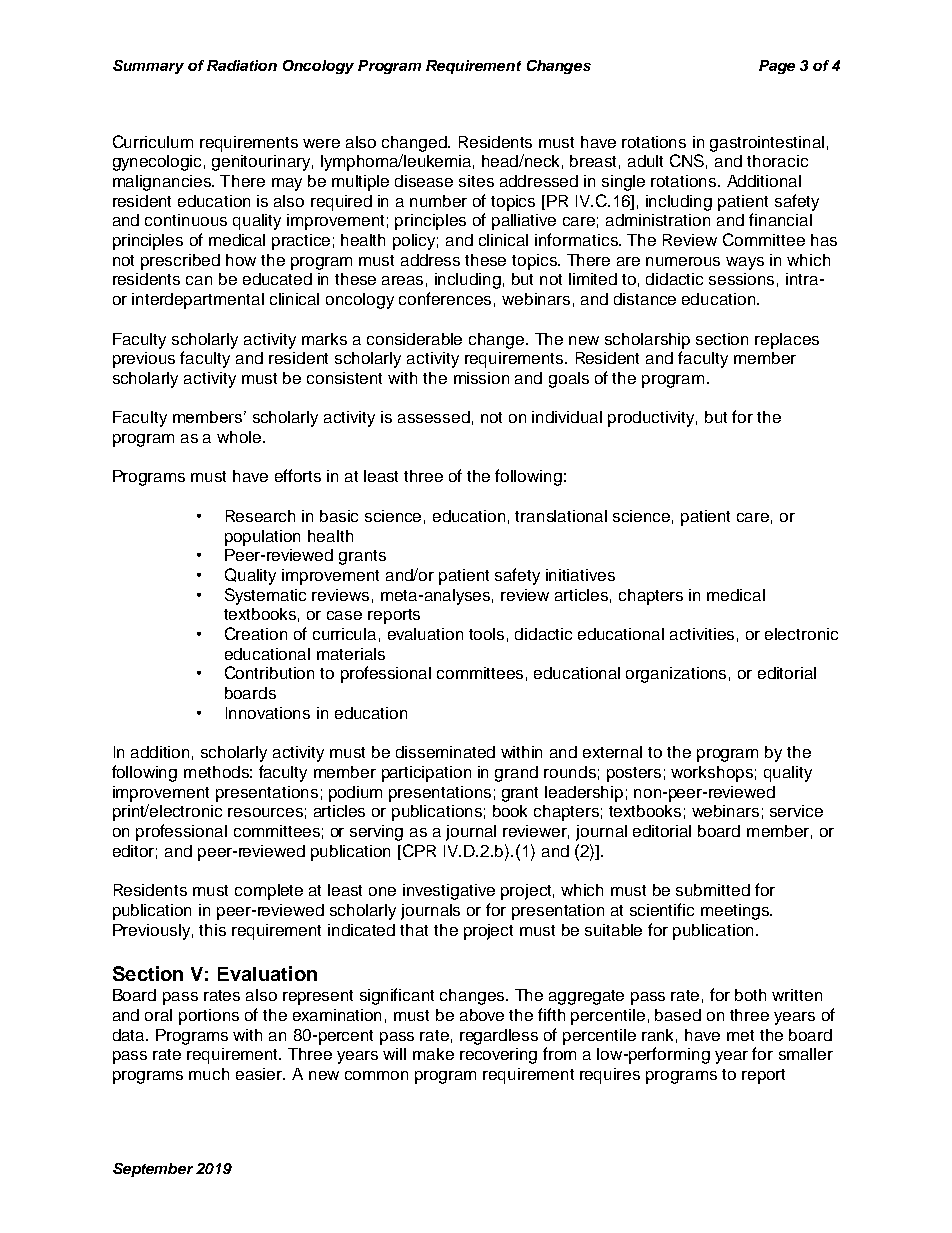 This page has height=1233, width=952. Describe the element at coordinates (445, 298) in the page. I see `conferences` at that location.
